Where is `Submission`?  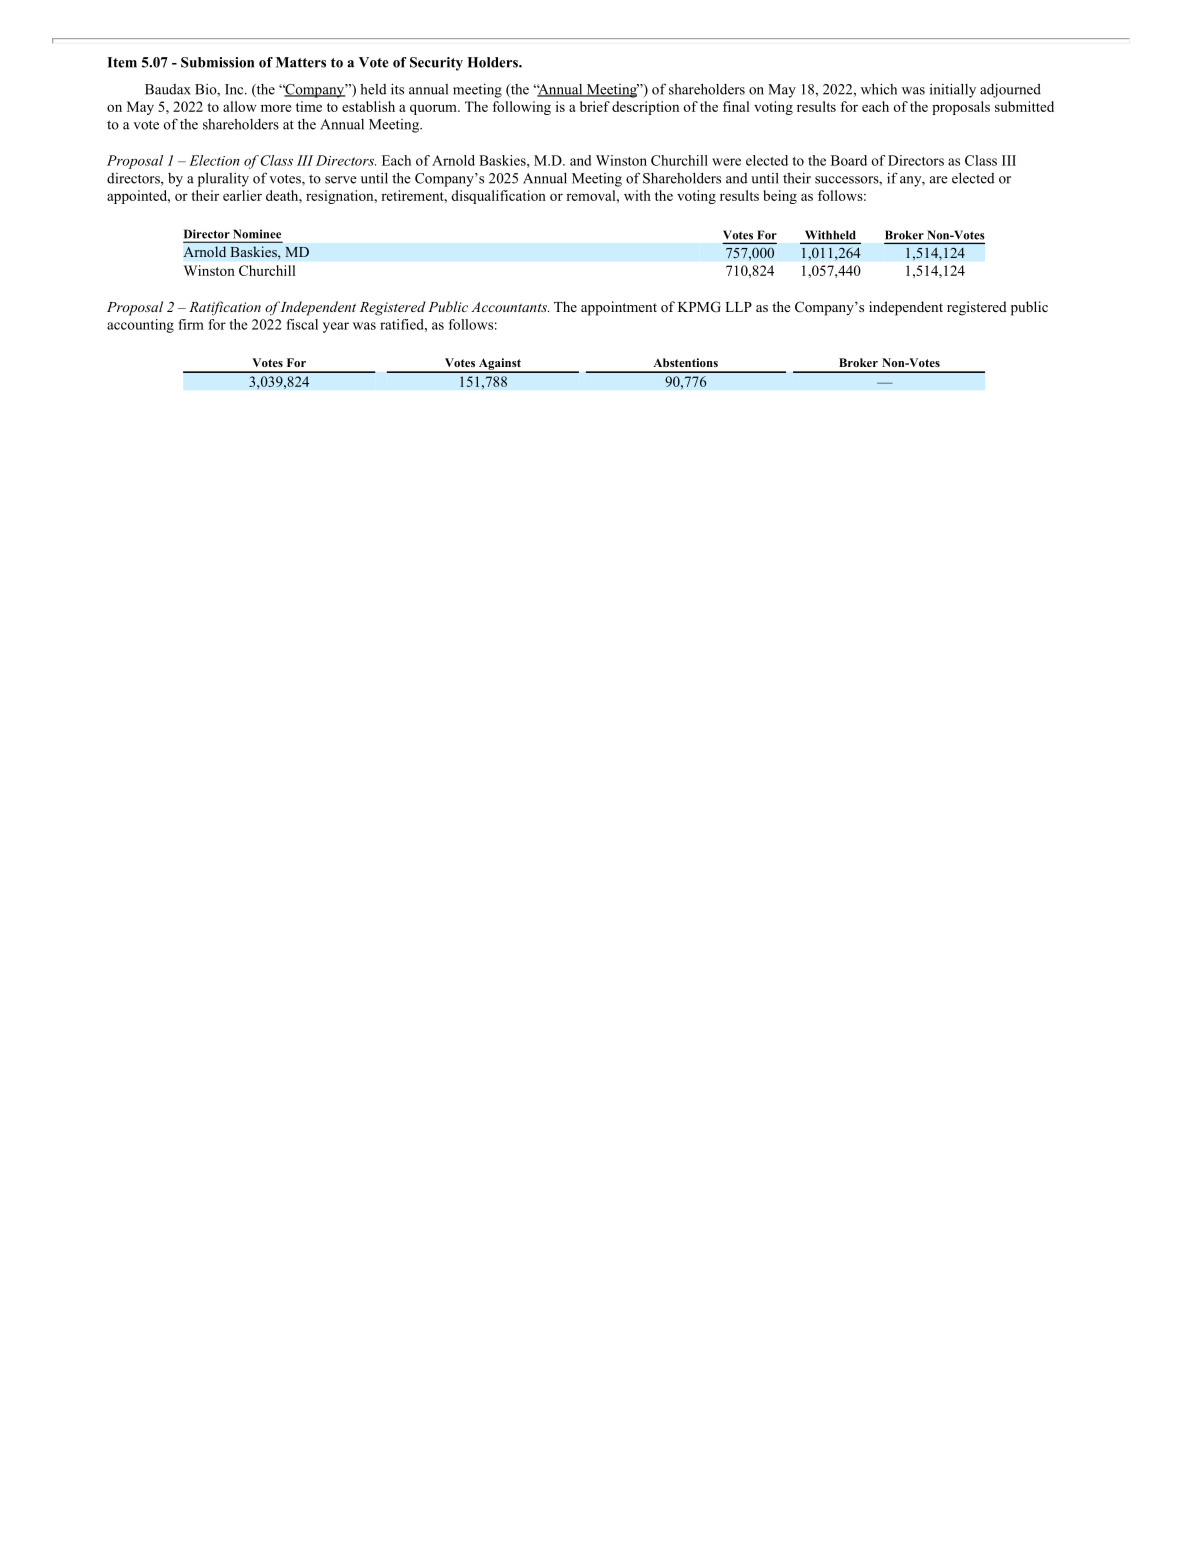 Submission is located at coordinates (217, 62).
